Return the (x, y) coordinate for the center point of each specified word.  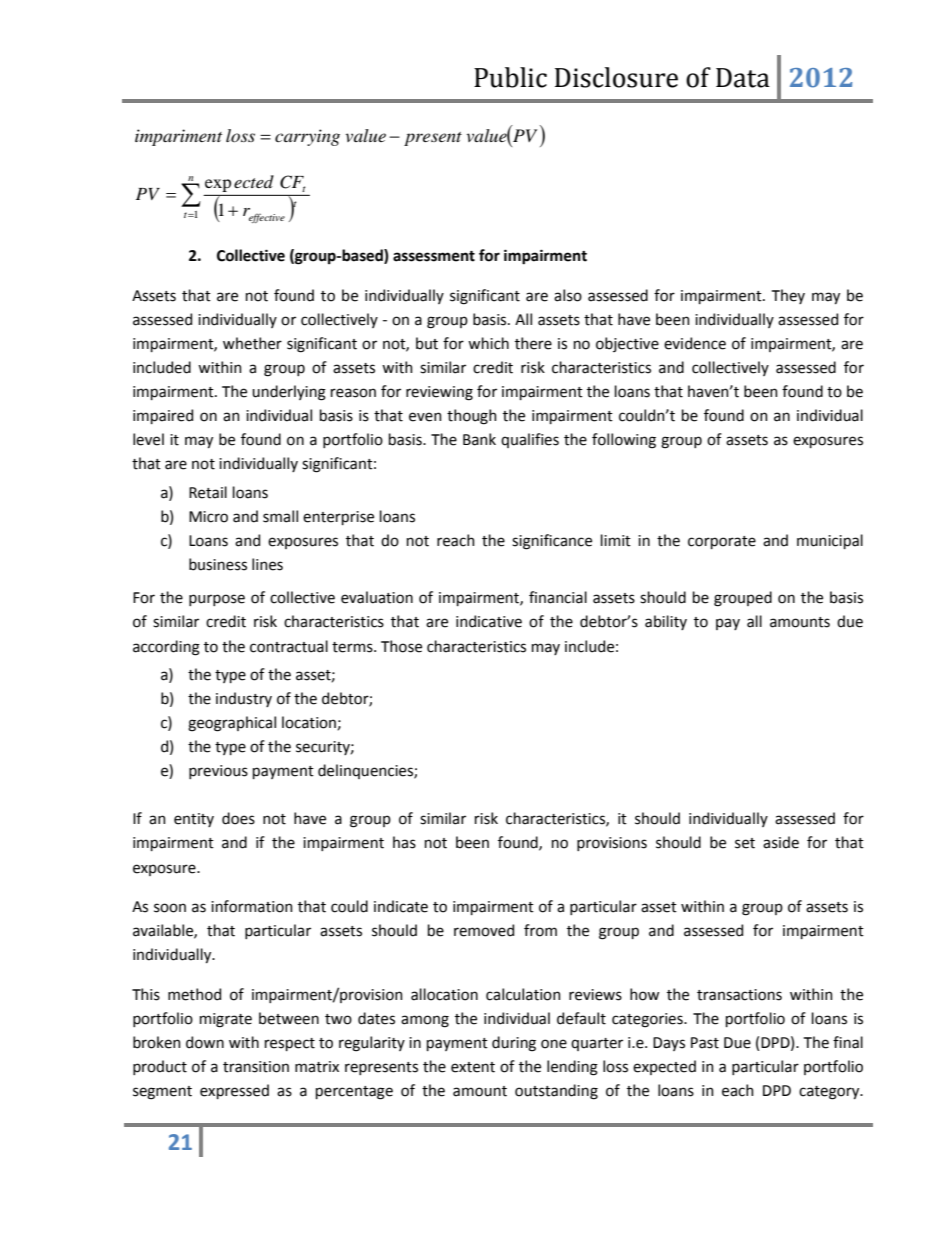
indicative (489, 621)
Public (510, 77)
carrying (307, 137)
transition (256, 1067)
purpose (217, 600)
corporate (722, 542)
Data (743, 78)
